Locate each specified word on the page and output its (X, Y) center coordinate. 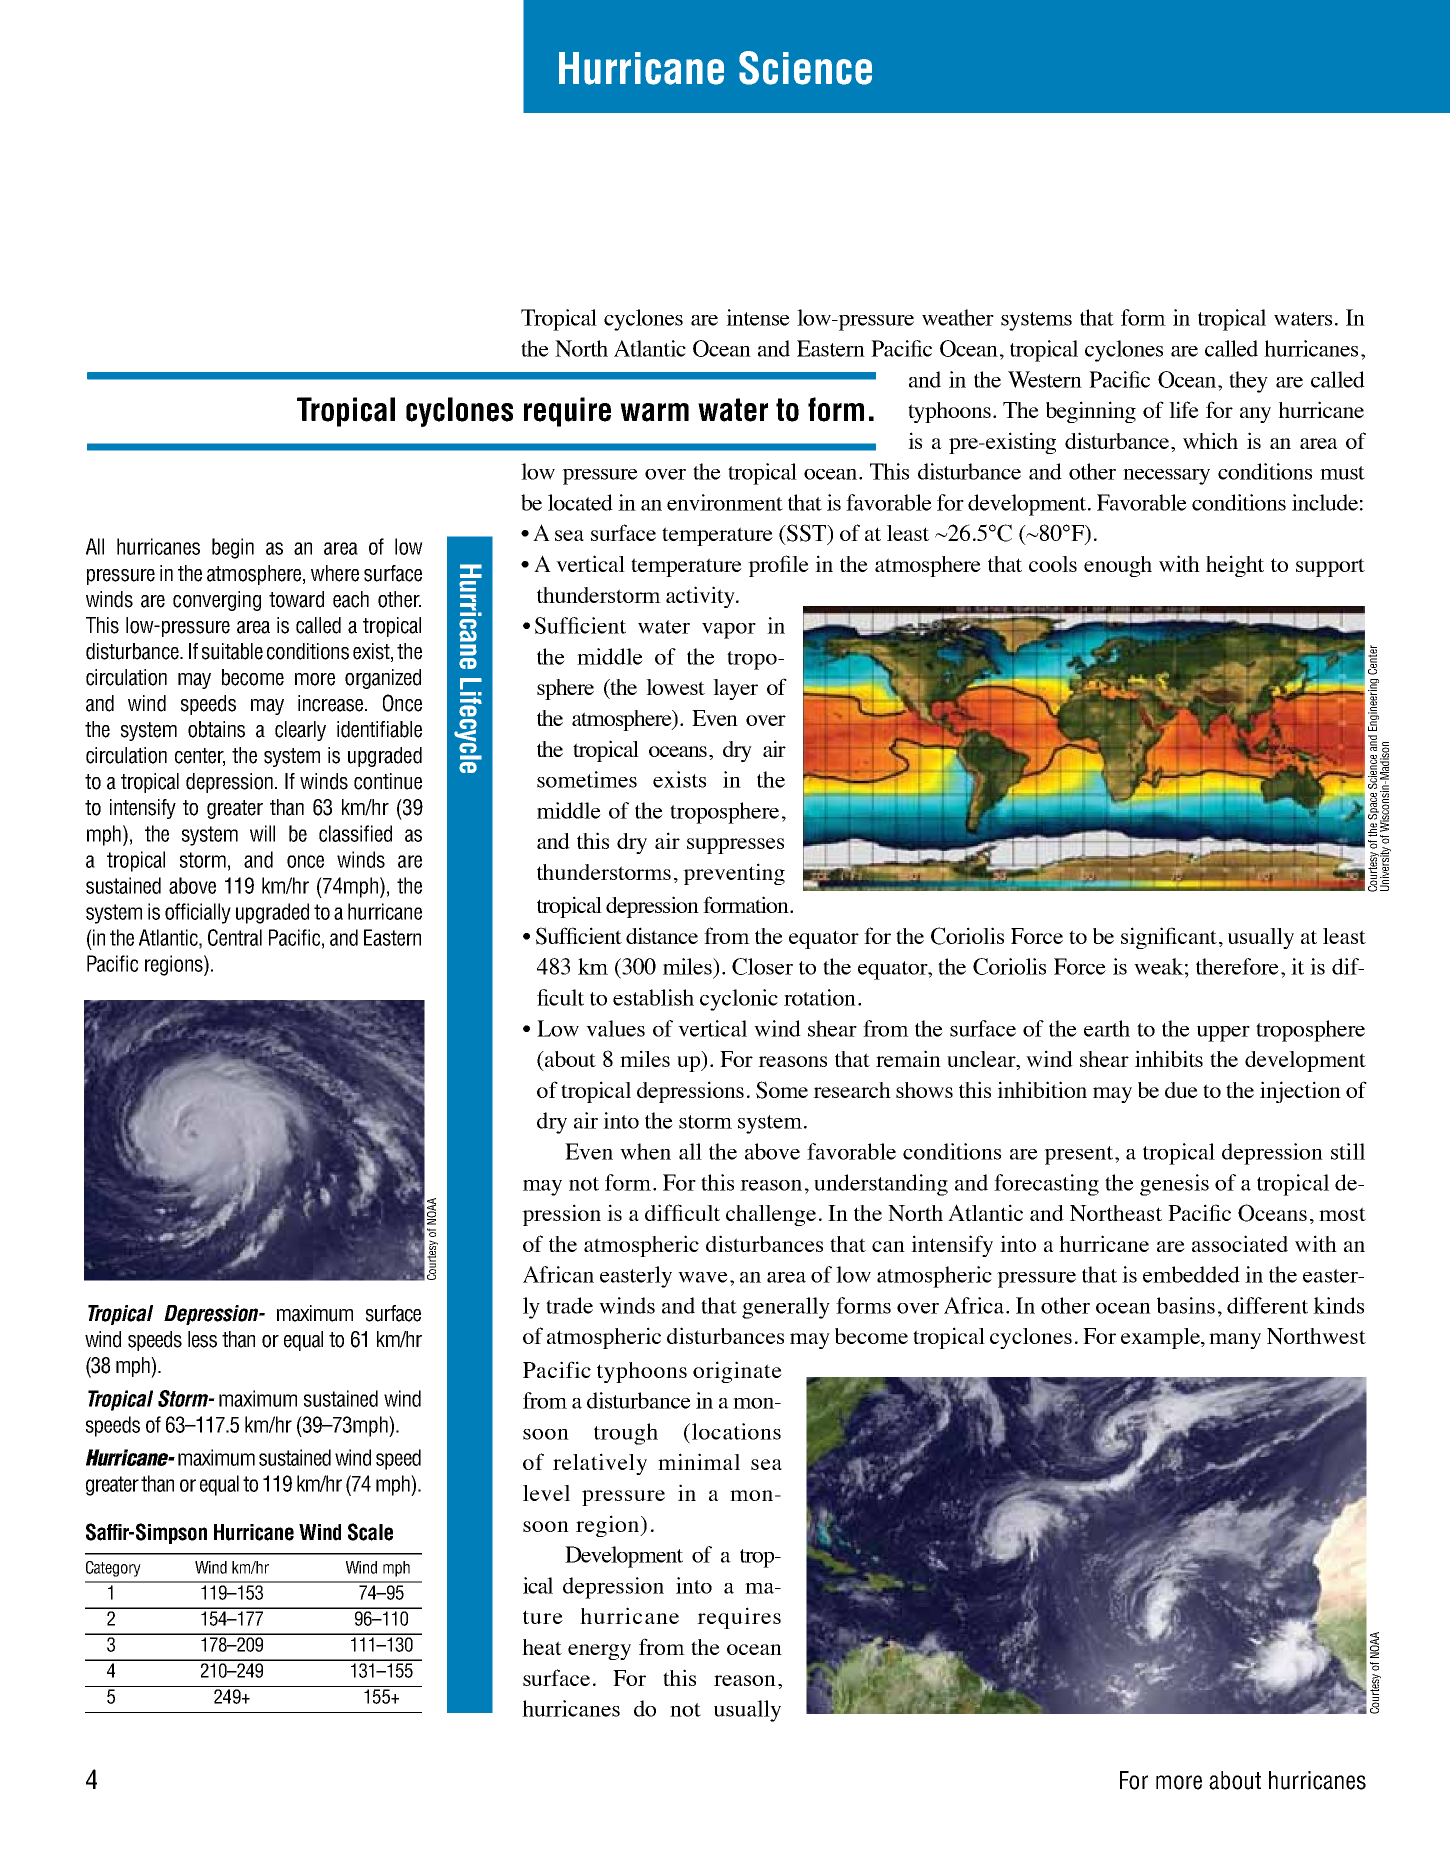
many (1235, 1341)
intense (758, 317)
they (1248, 382)
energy (599, 1652)
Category (113, 1569)
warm (654, 412)
